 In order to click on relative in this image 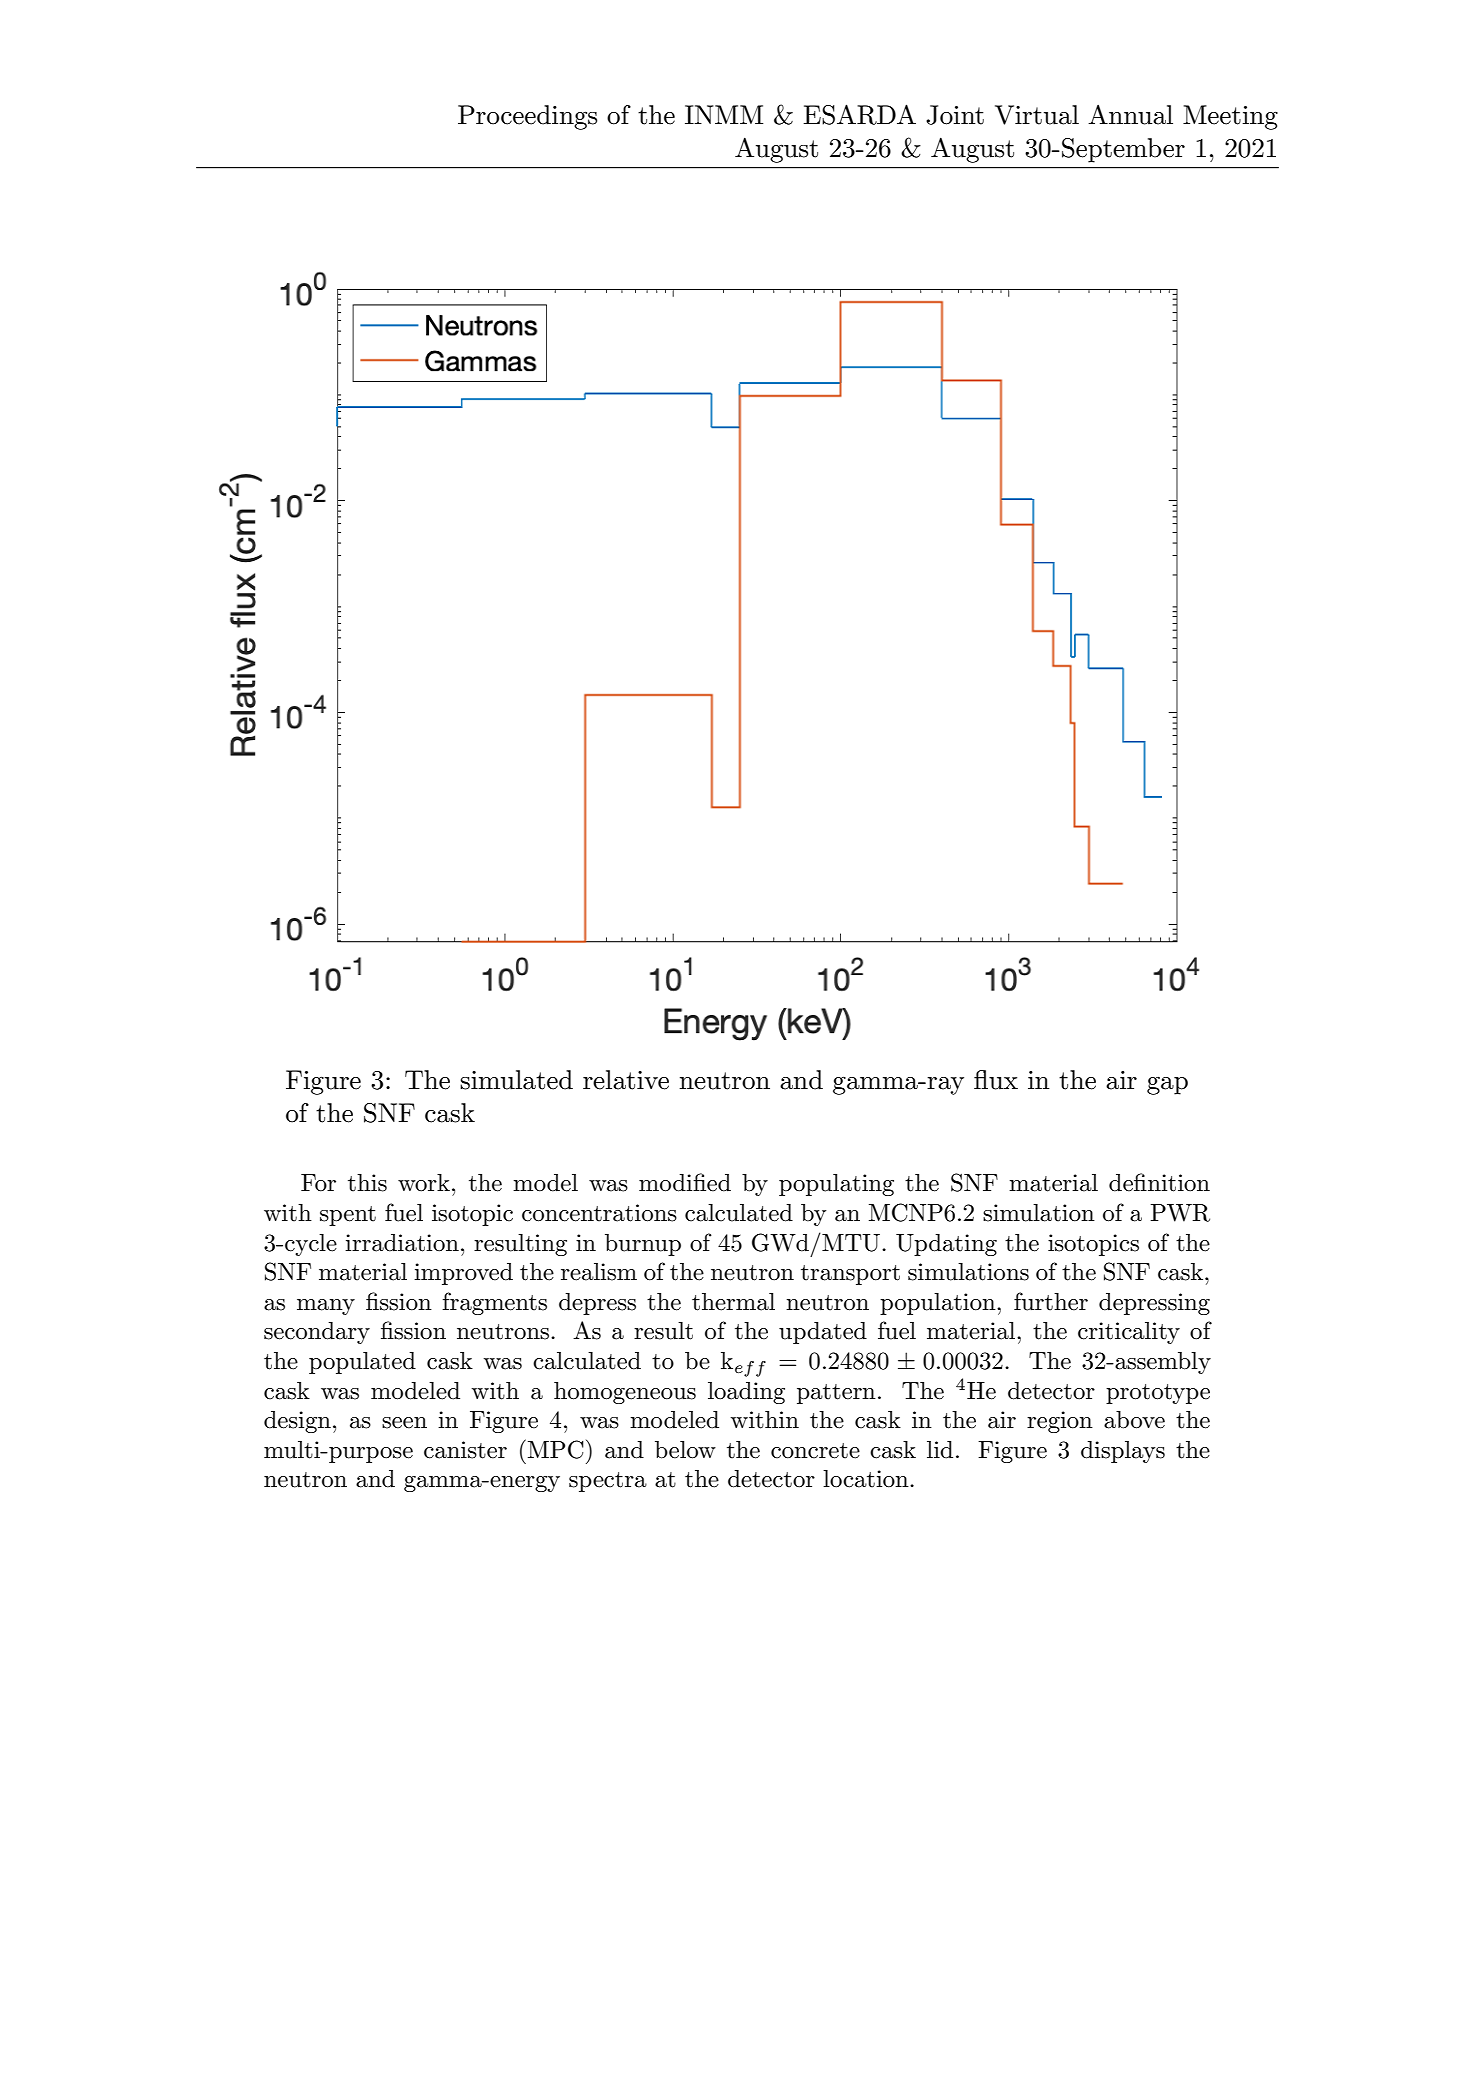, I will do `click(626, 1080)`.
